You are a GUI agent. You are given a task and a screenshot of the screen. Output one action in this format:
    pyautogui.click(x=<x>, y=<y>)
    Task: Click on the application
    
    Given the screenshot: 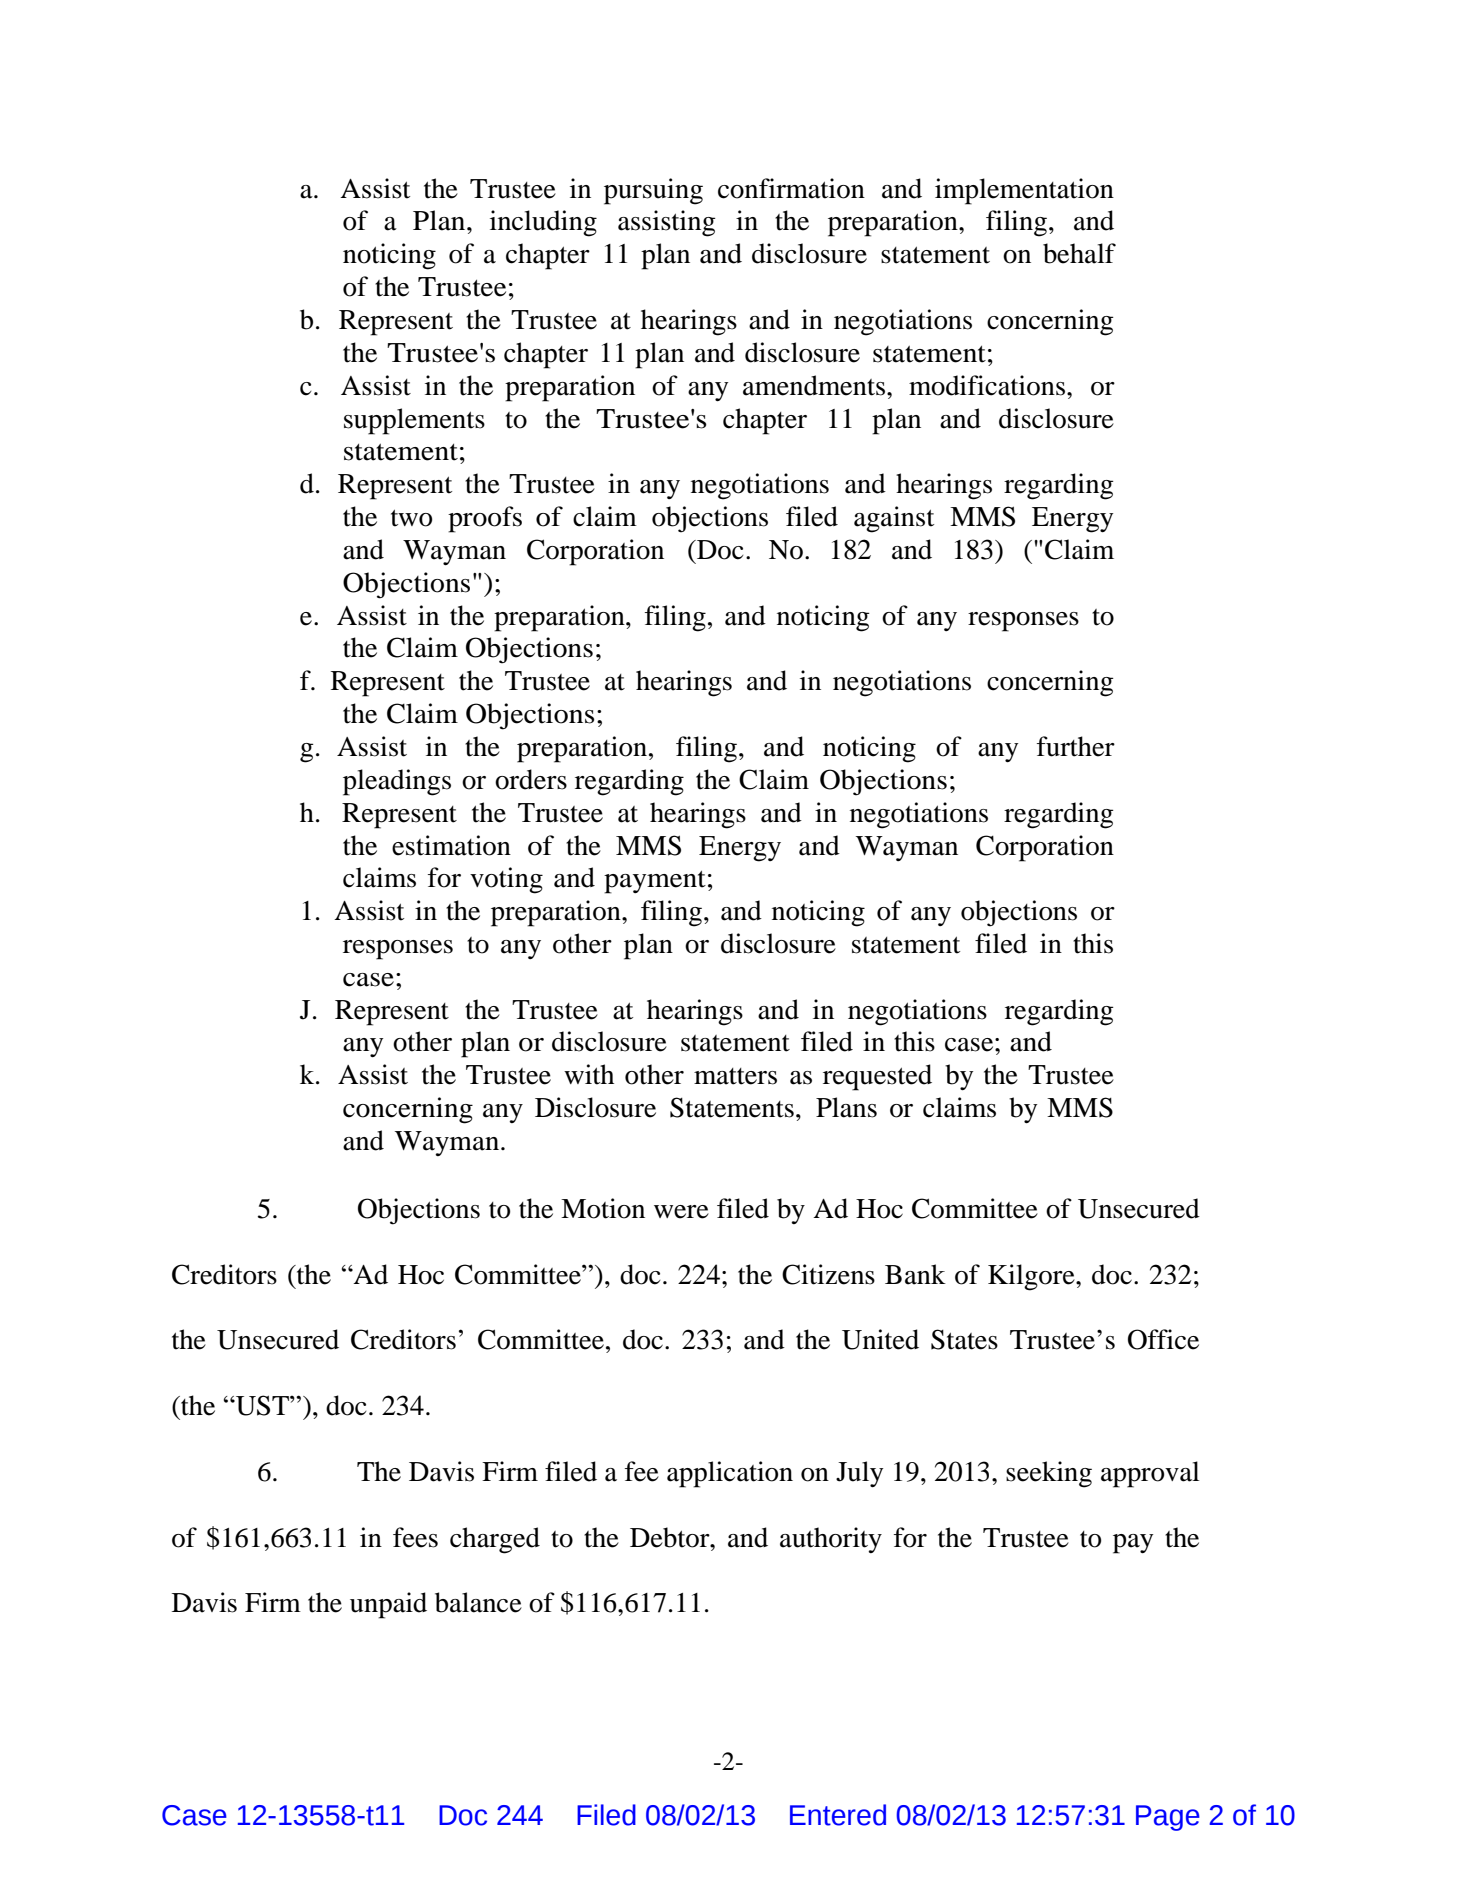 What is the action you would take?
    pyautogui.click(x=730, y=1474)
